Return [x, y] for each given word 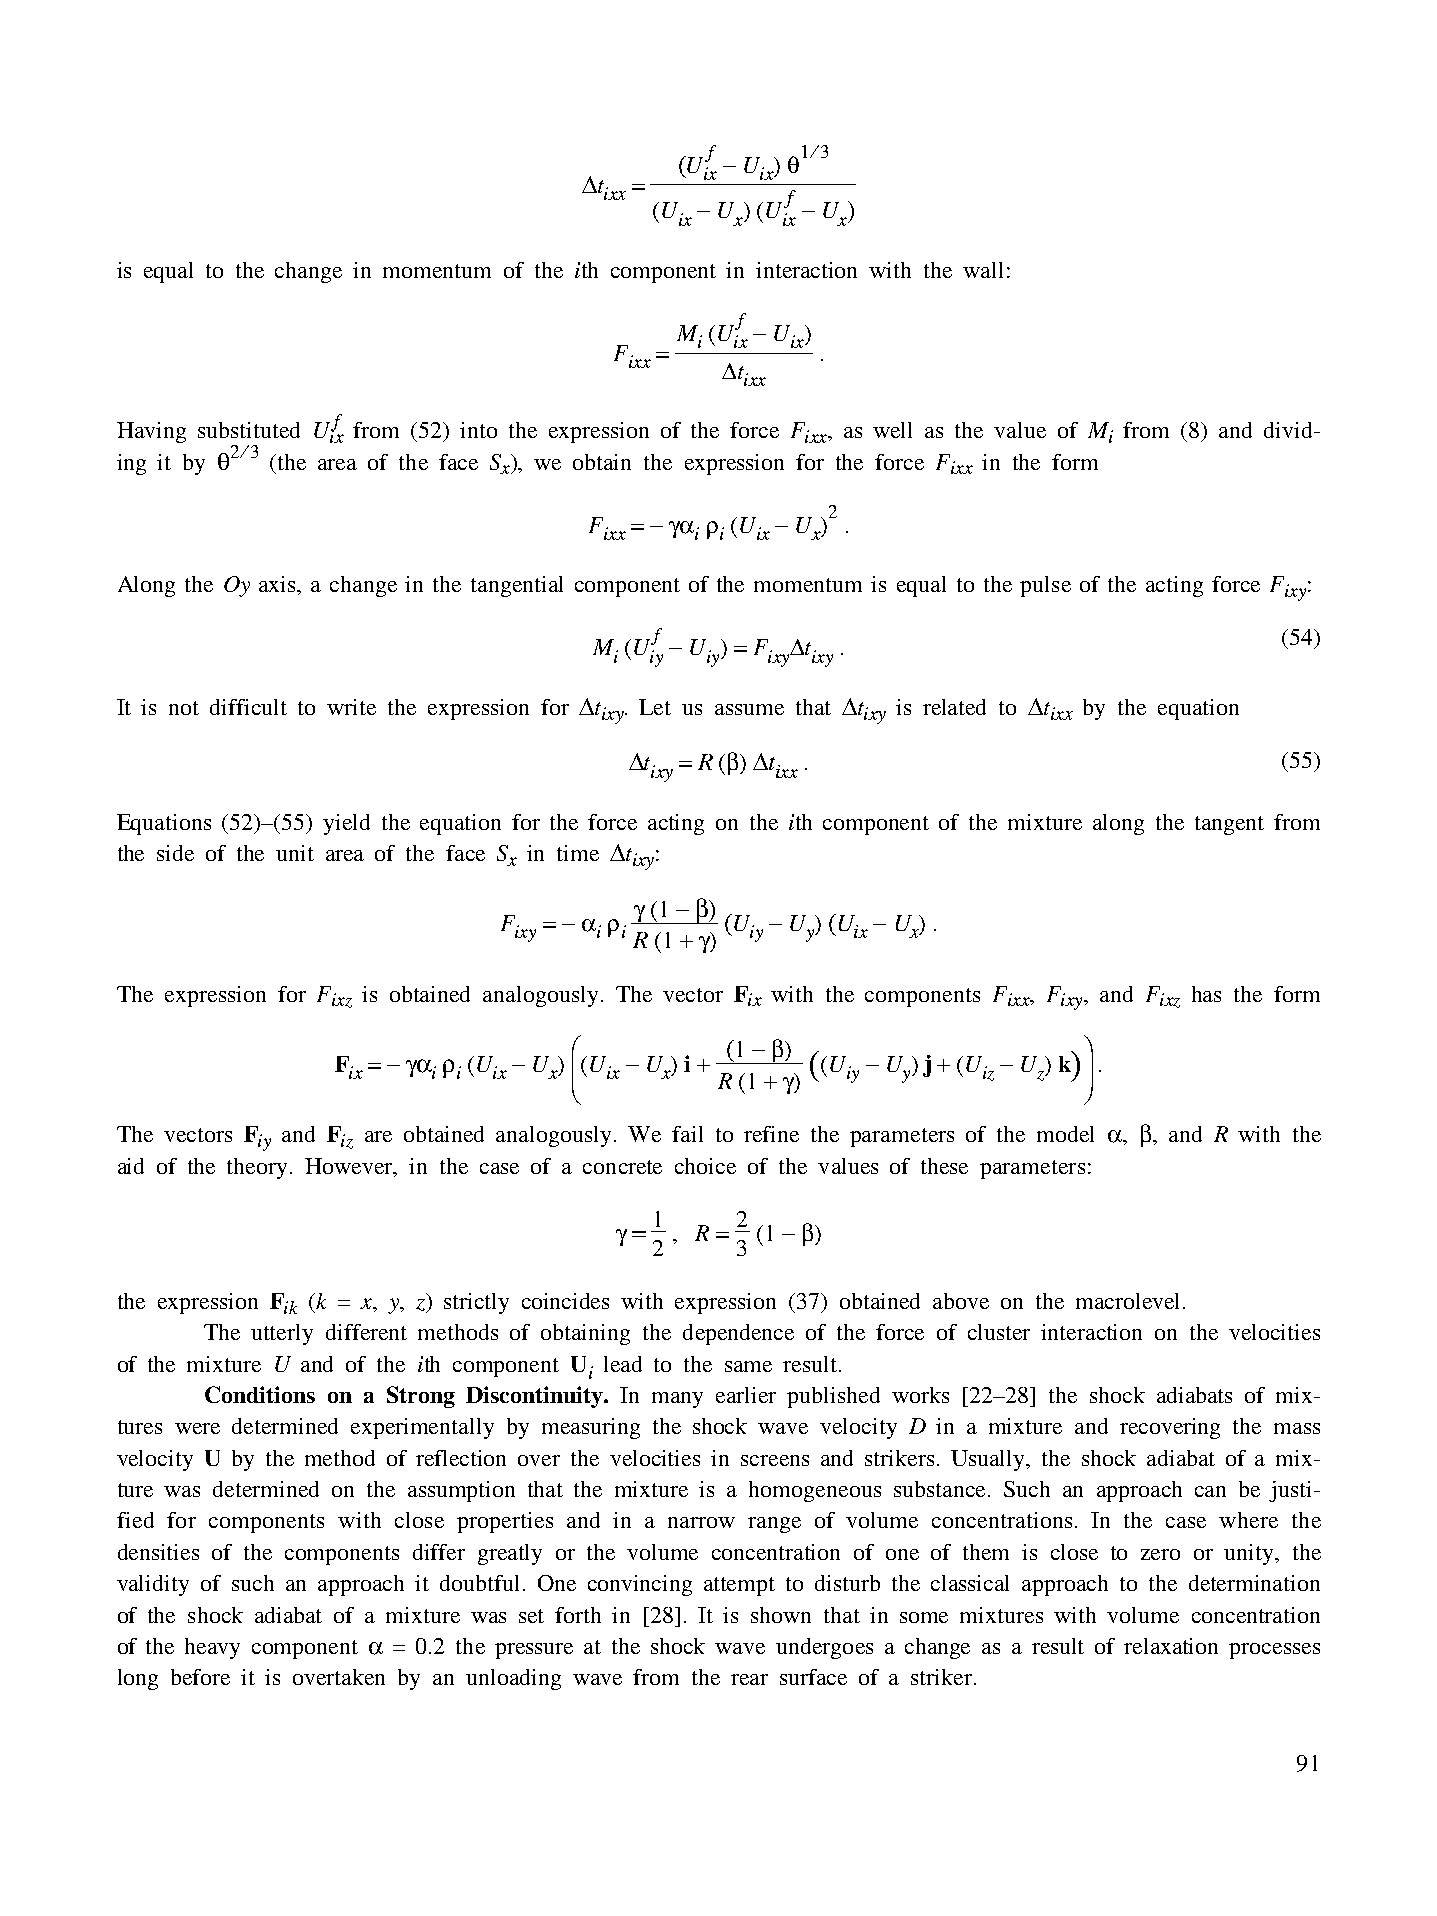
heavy [212, 1648]
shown [781, 1615]
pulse [1045, 586]
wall [983, 270]
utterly [282, 1334]
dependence [738, 1334]
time [578, 853]
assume [749, 709]
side [175, 853]
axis [279, 585]
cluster [999, 1332]
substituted [249, 430]
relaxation [1171, 1646]
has [1206, 994]
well [892, 430]
